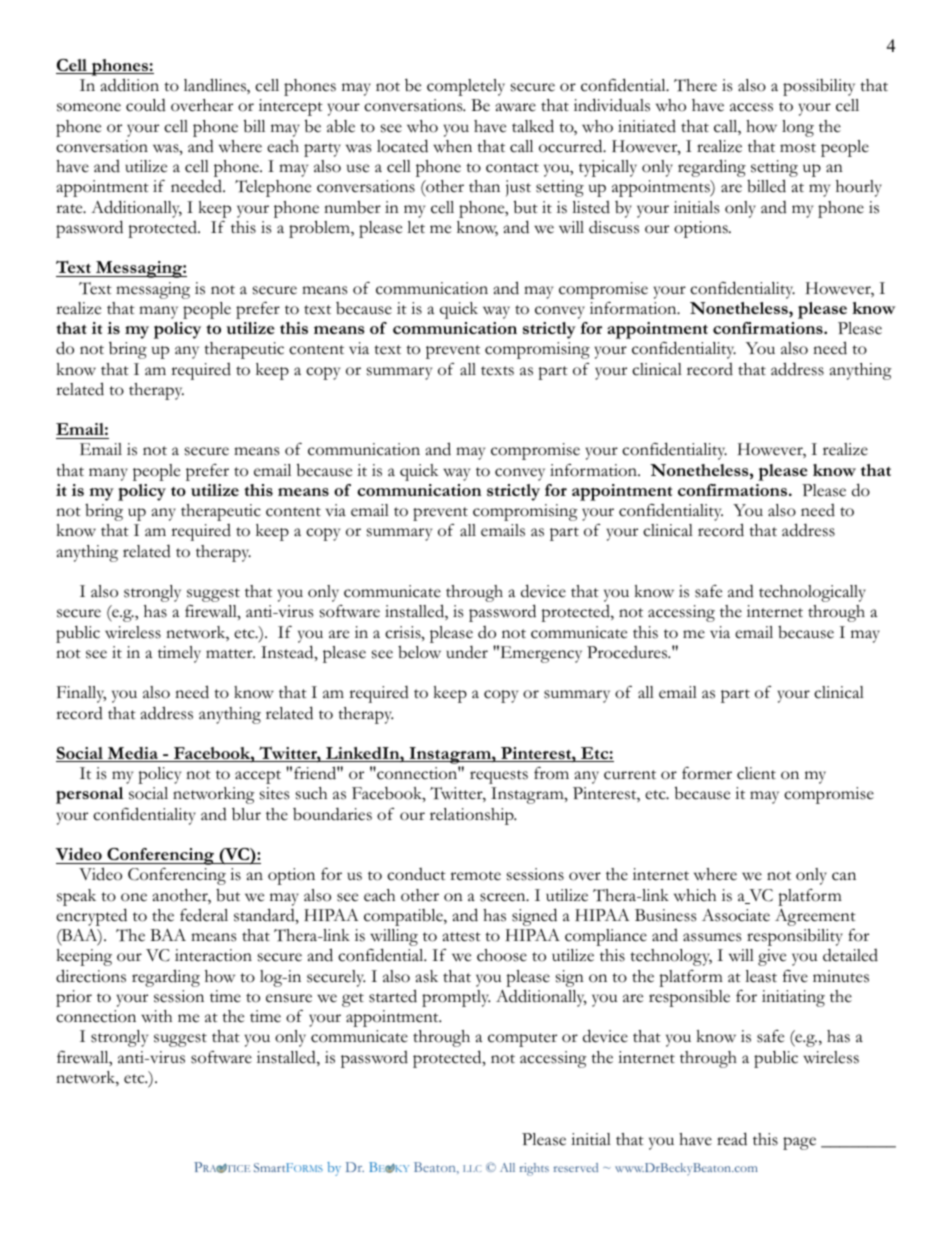 The image size is (952, 1233). What do you see at coordinates (732, 1139) in the screenshot?
I see `read` at bounding box center [732, 1139].
